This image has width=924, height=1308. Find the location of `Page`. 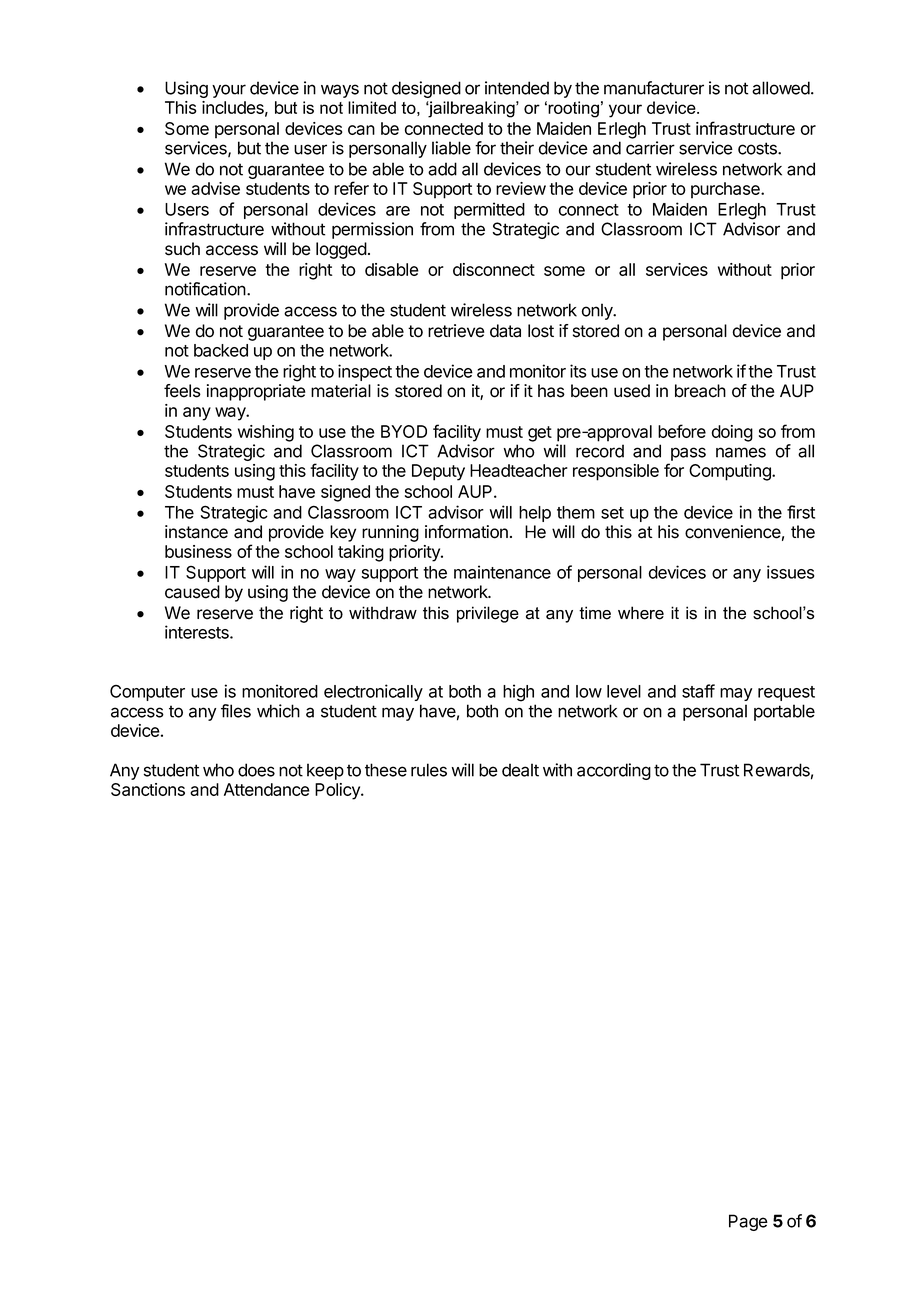

Page is located at coordinates (748, 1222).
